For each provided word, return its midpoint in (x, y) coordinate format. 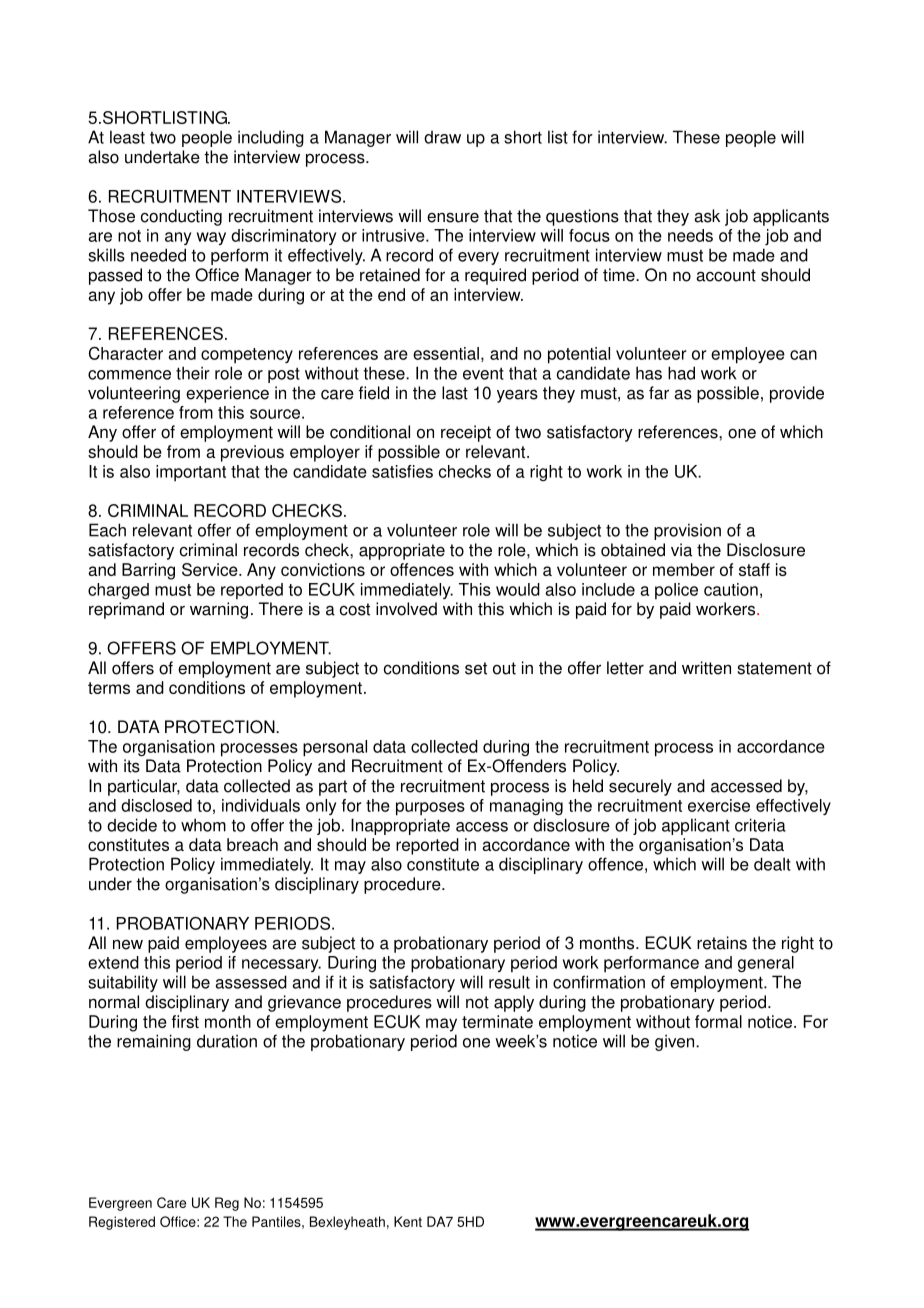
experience (227, 394)
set (476, 668)
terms (109, 688)
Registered (122, 1223)
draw (442, 137)
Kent (408, 1221)
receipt (466, 433)
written (706, 668)
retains (722, 943)
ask (707, 216)
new (128, 944)
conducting (181, 217)
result (509, 982)
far (659, 393)
